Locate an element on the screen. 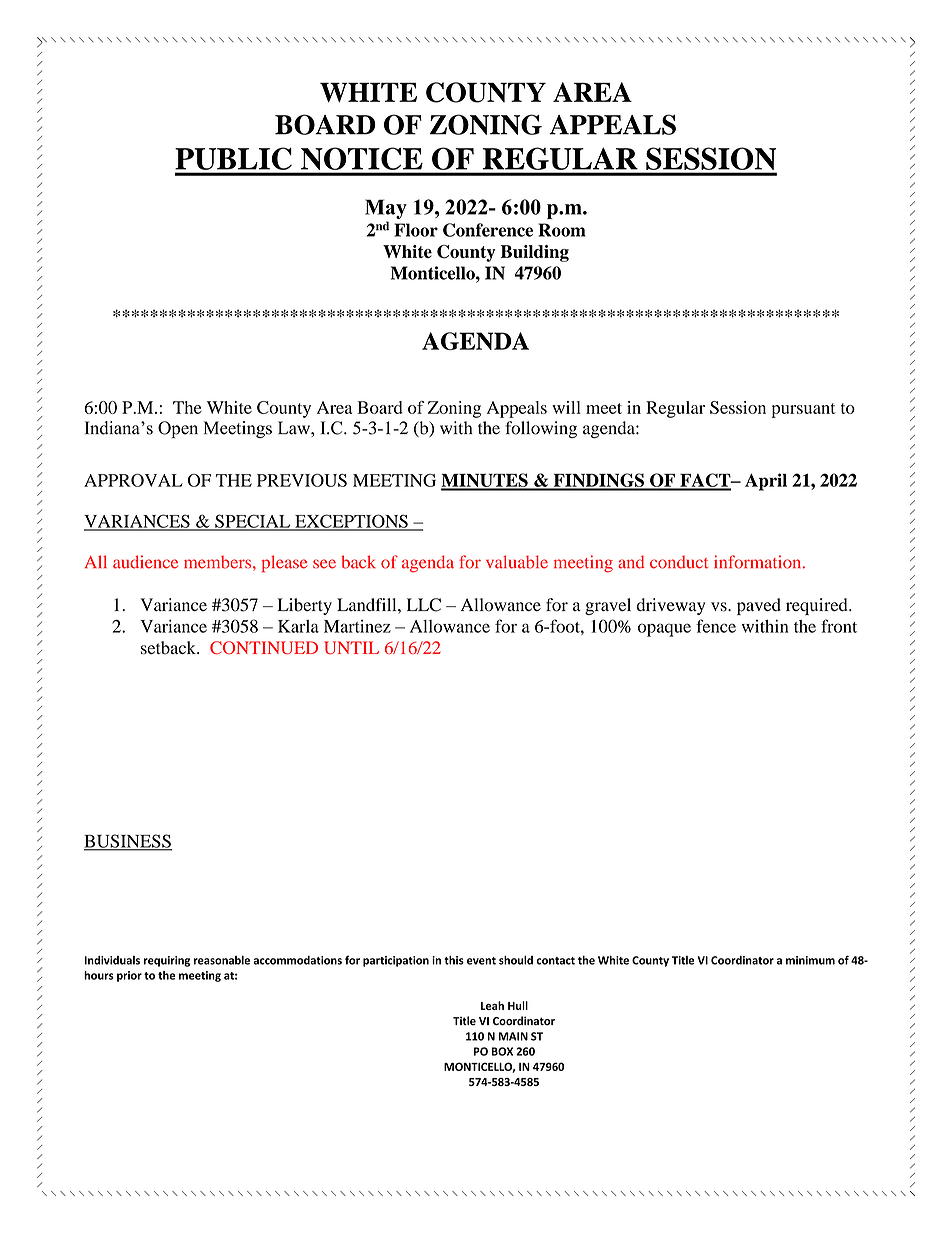 Image resolution: width=952 pixels, height=1233 pixels. prior is located at coordinates (129, 976).
